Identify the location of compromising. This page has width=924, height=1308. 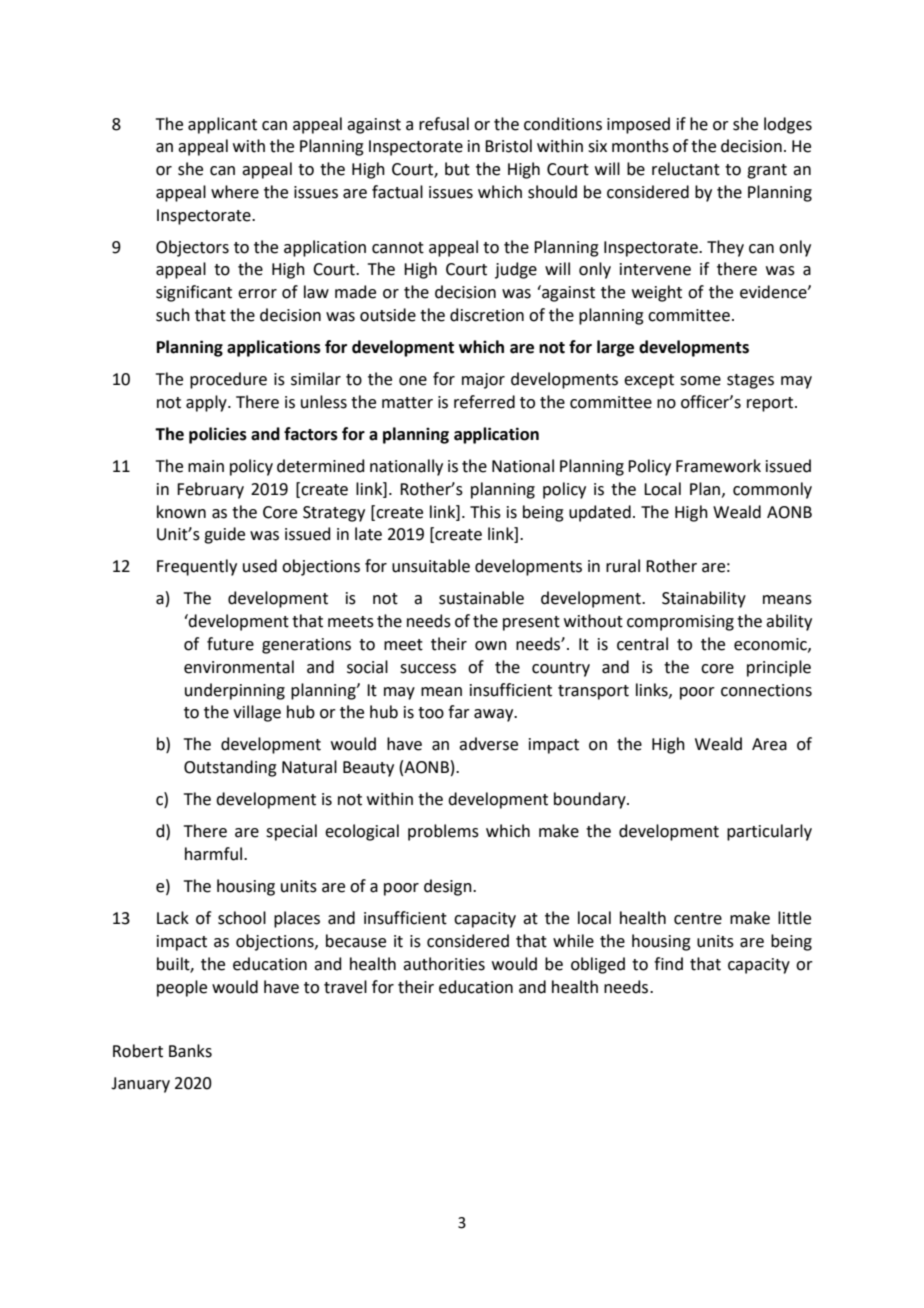
(680, 623).
